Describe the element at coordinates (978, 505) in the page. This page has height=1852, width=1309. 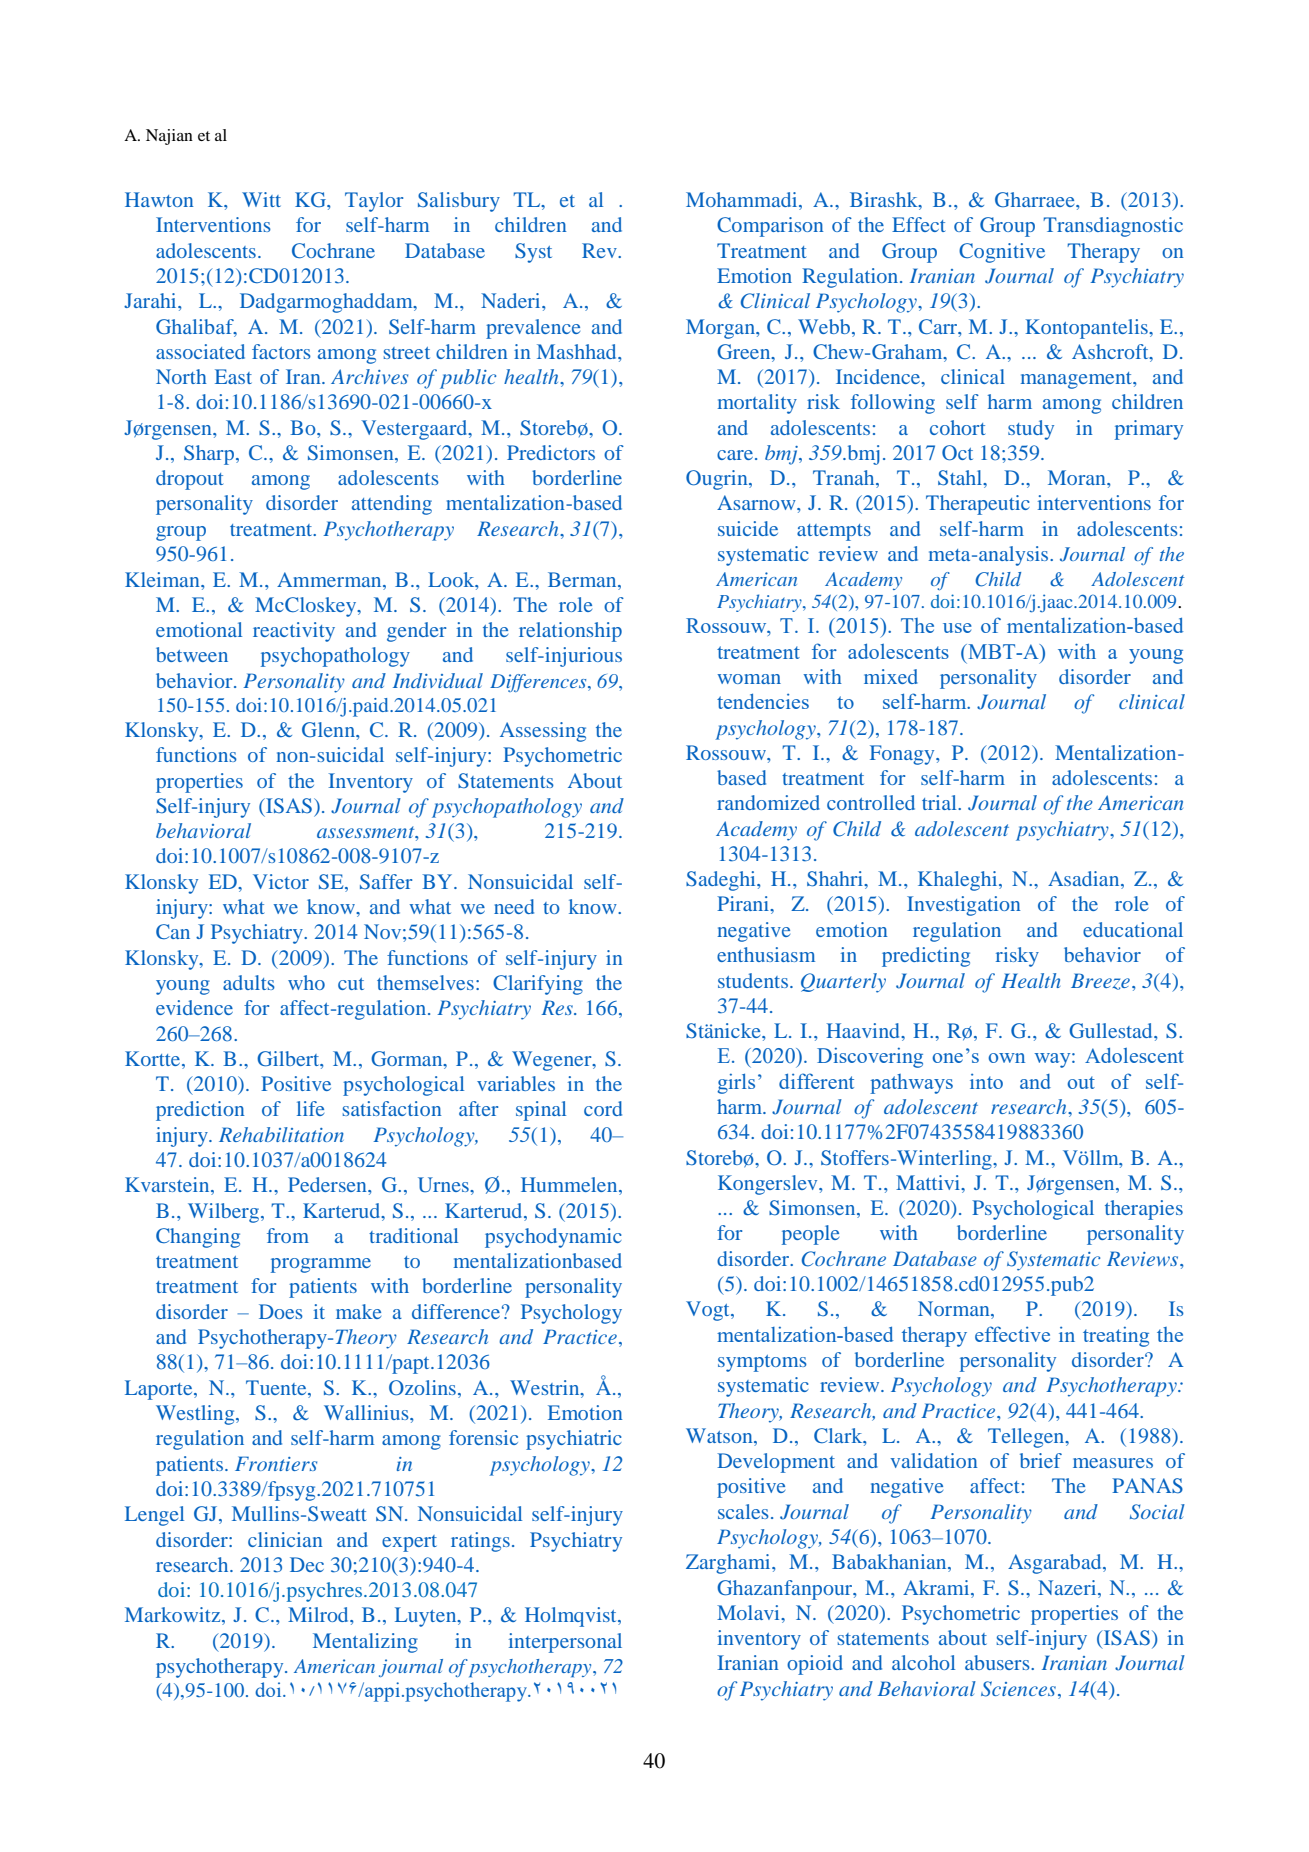
I see `Therapeutic` at that location.
